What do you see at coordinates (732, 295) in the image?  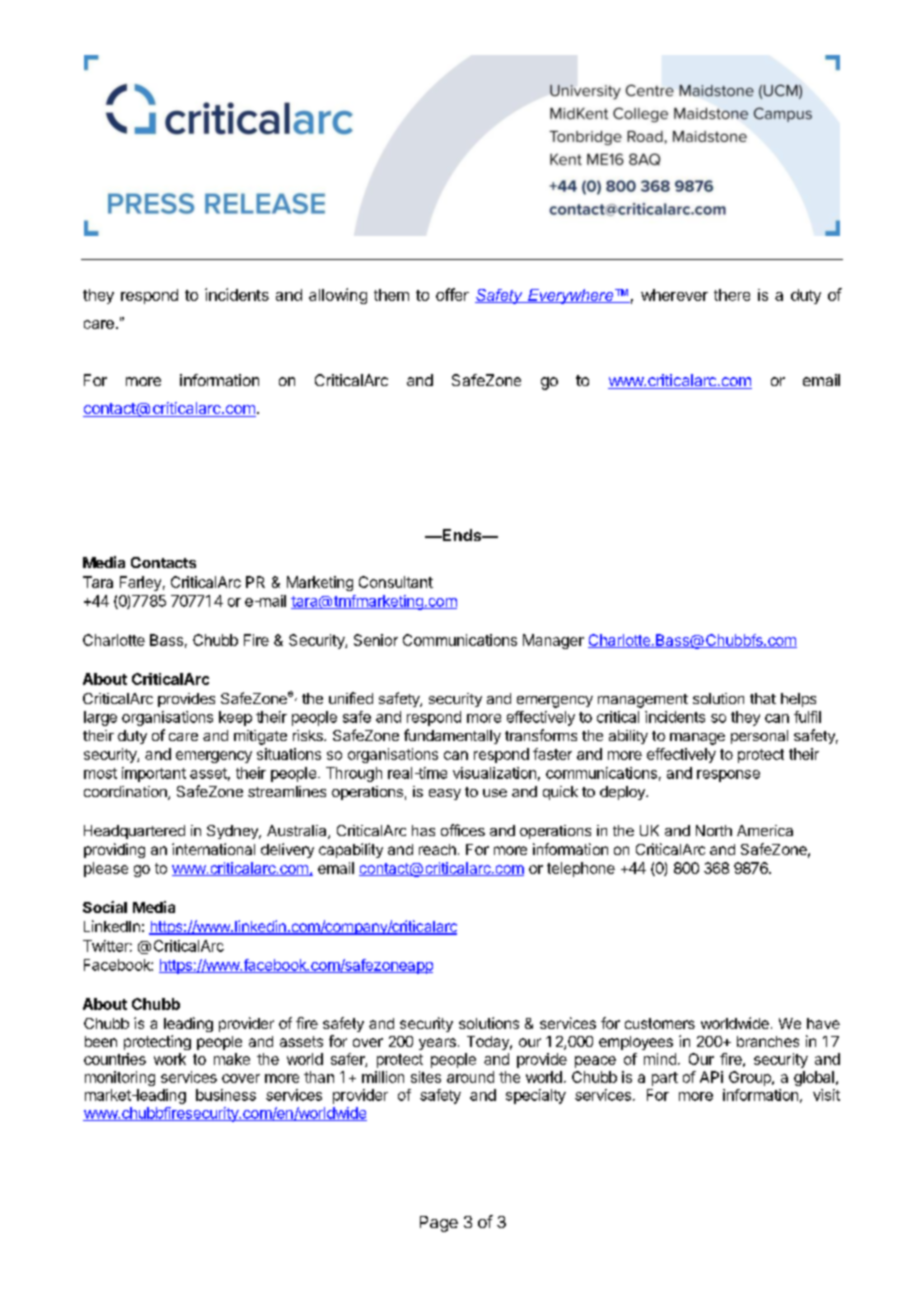 I see `there` at bounding box center [732, 295].
